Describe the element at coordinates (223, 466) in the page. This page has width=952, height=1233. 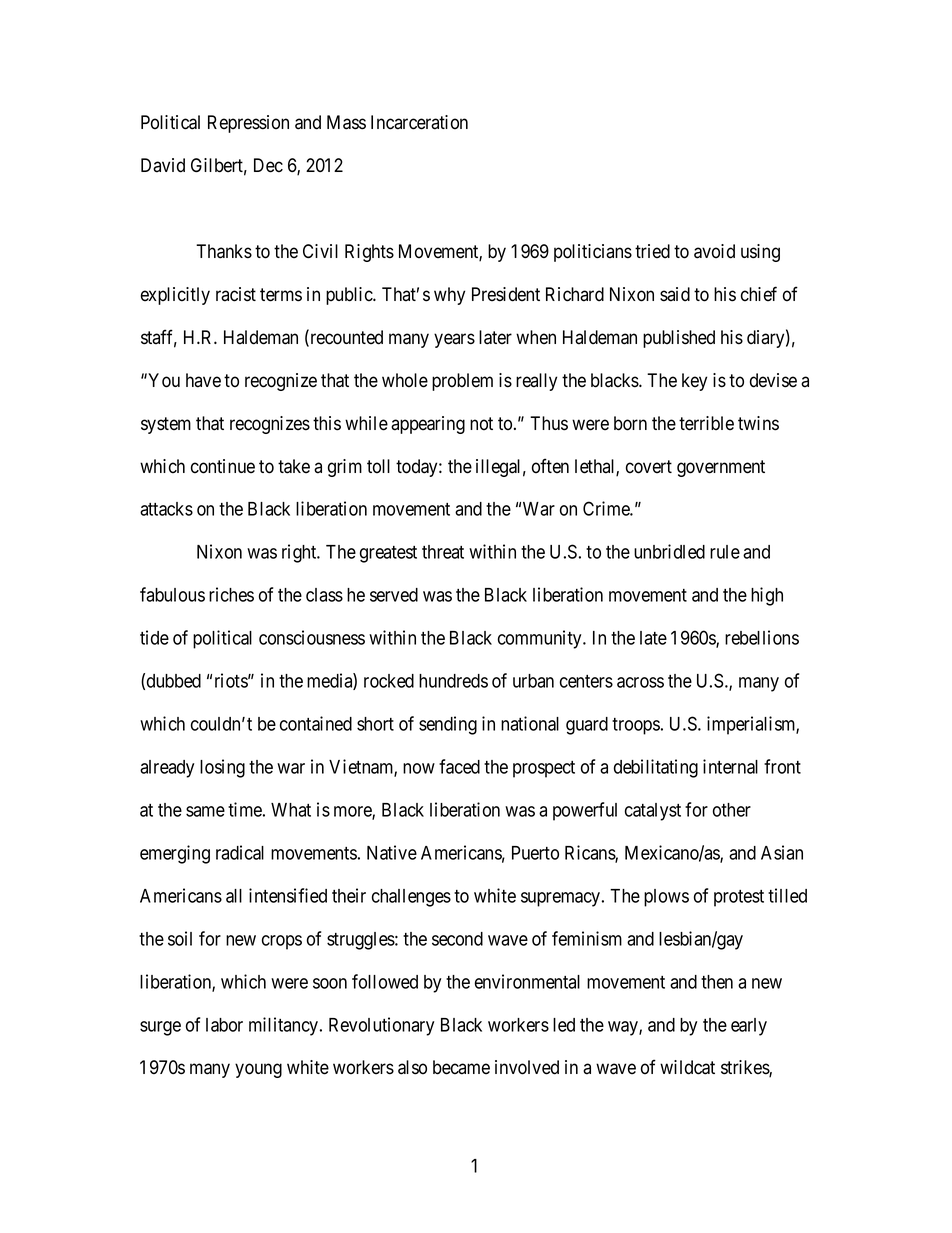
I see `continue` at that location.
